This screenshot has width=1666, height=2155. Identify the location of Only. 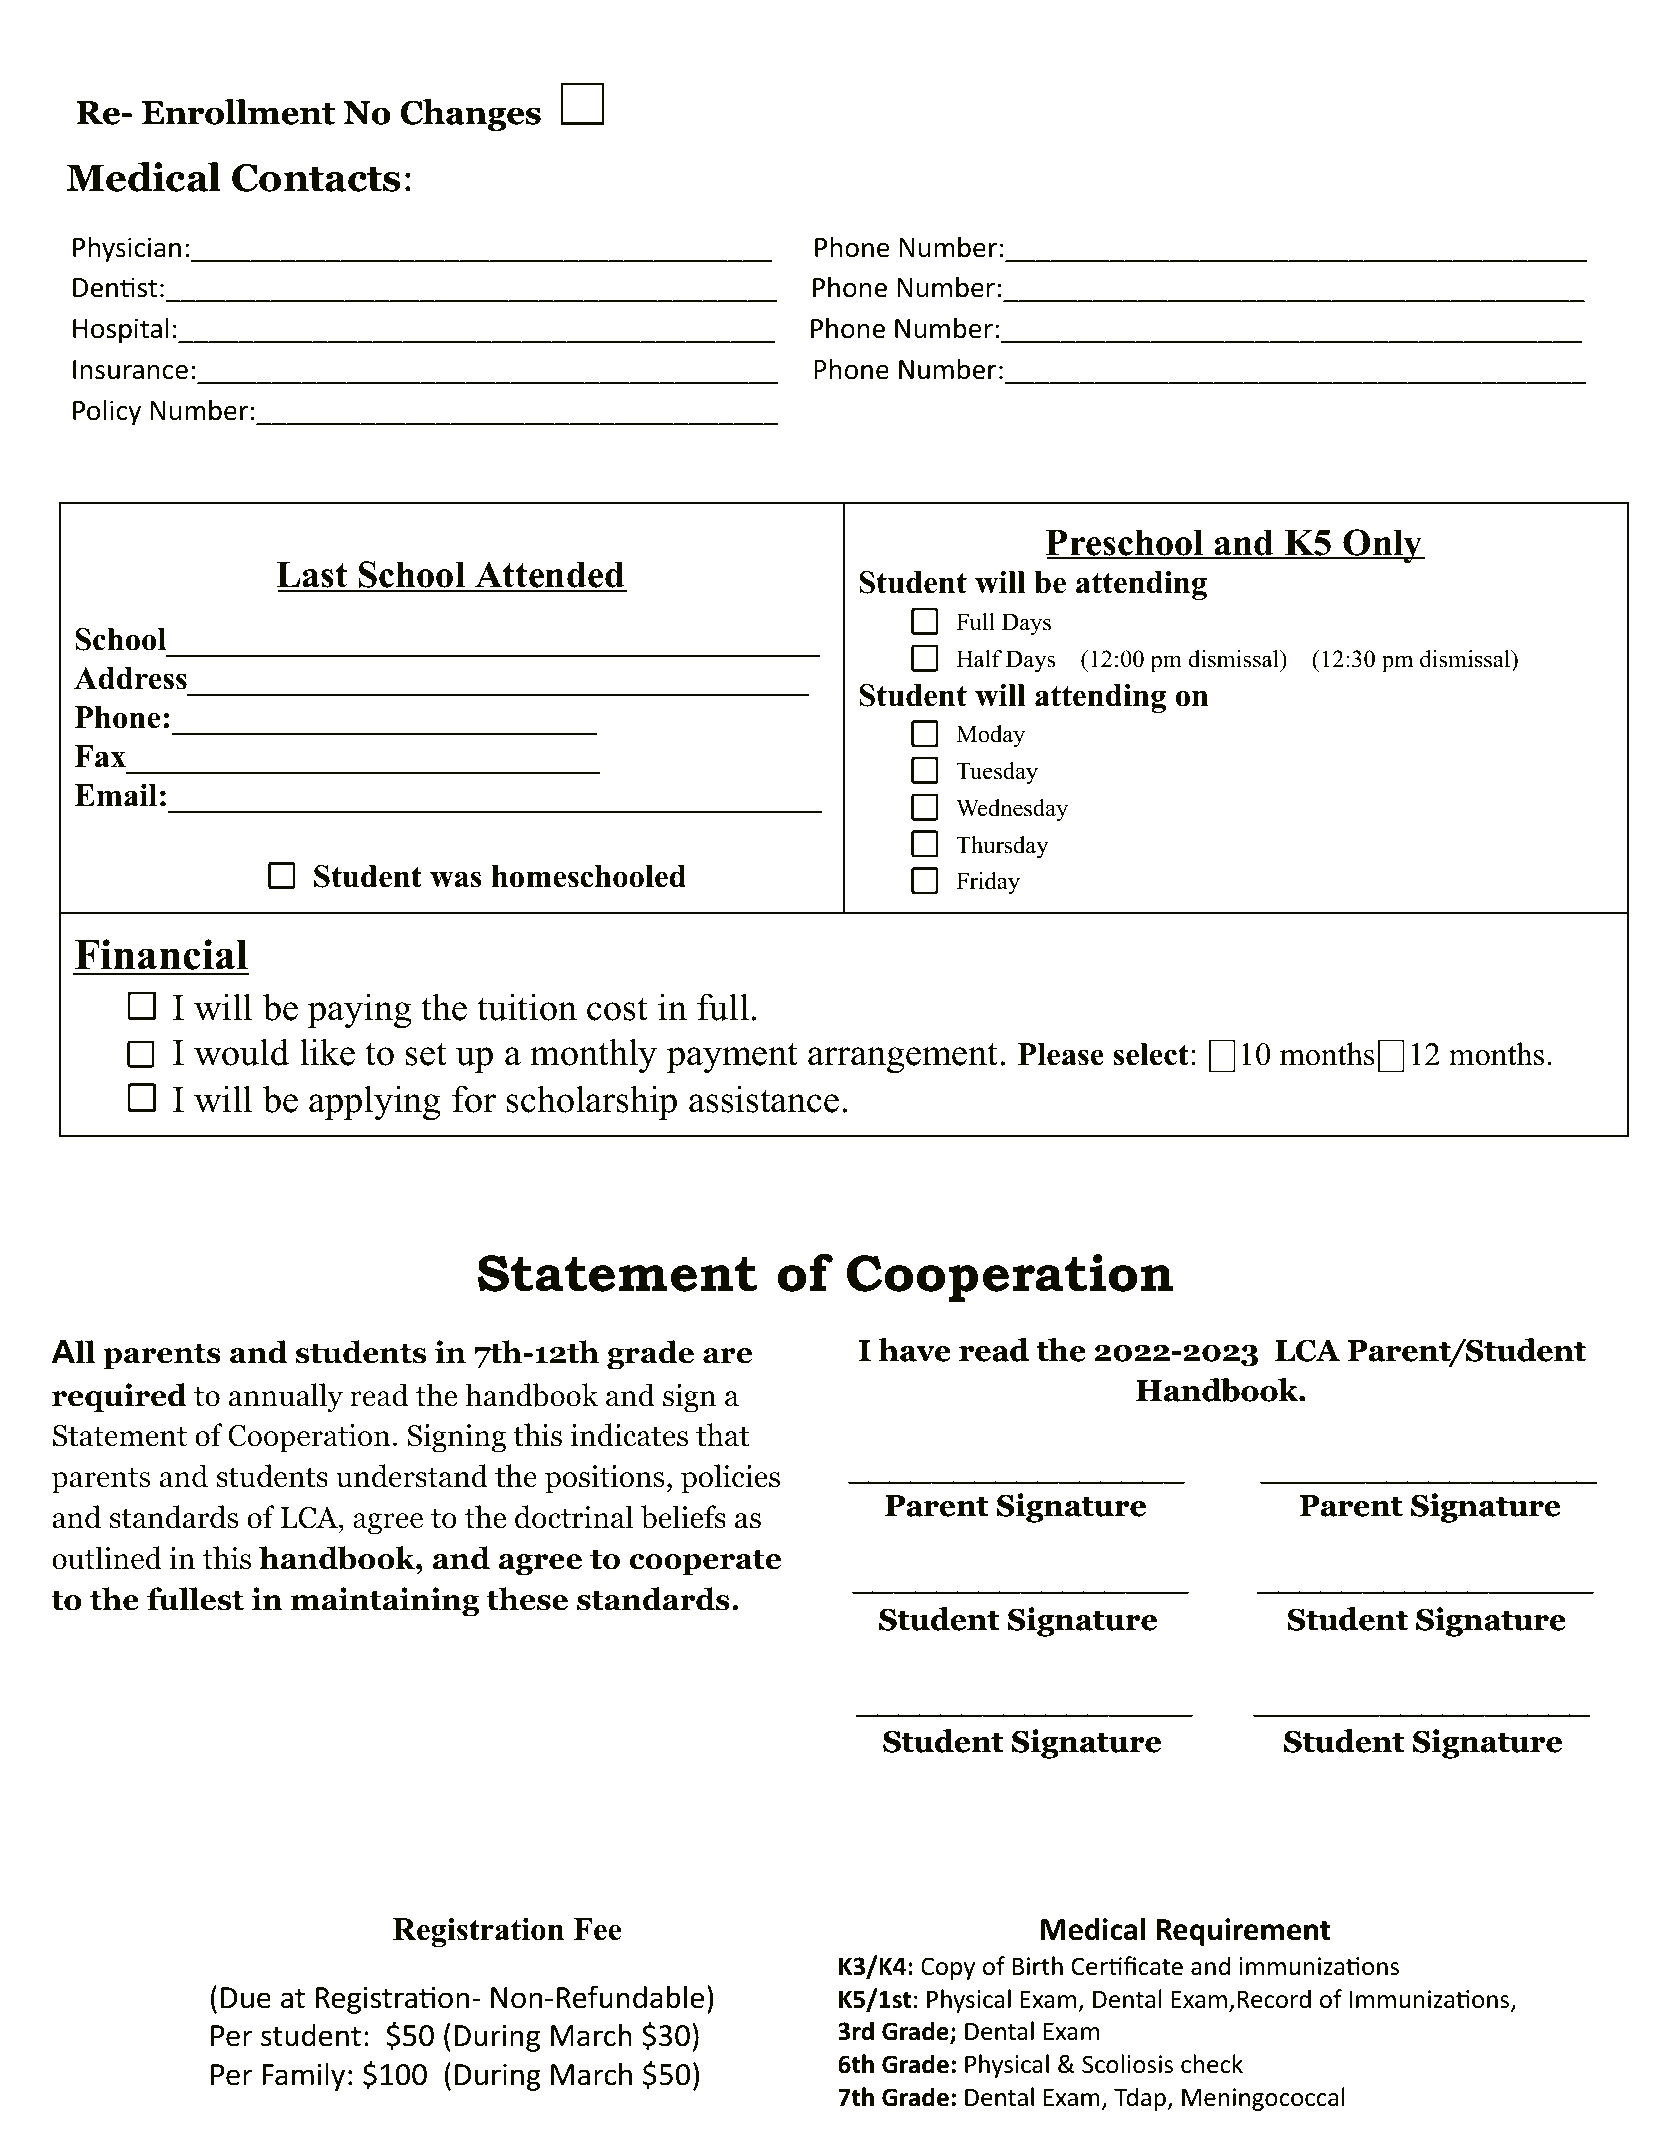
(1383, 546).
